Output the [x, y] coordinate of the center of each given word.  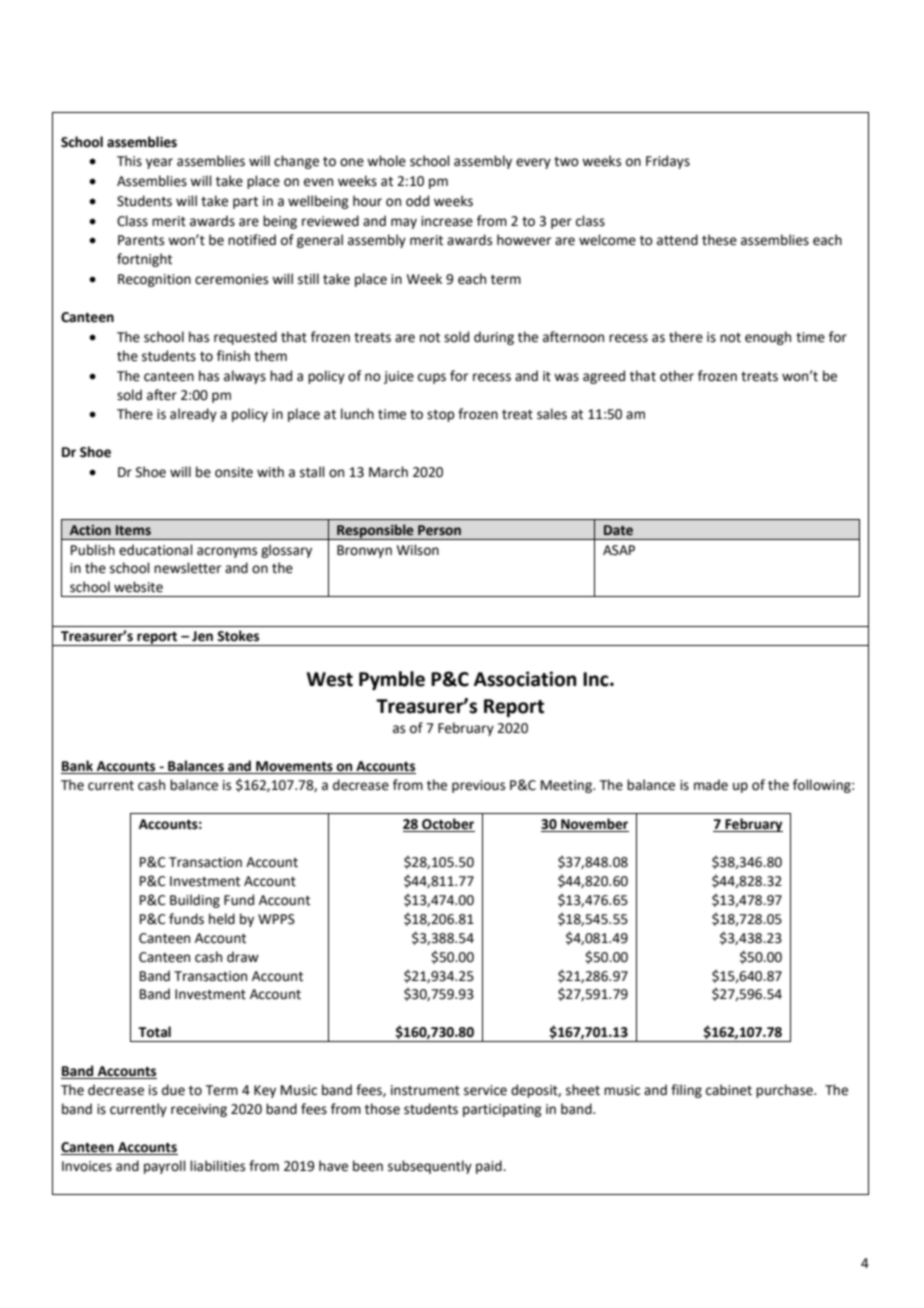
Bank [78, 767]
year [159, 163]
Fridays [668, 162]
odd [417, 201]
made [711, 785]
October [448, 824]
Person [439, 530]
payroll [165, 1167]
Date [618, 530]
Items [133, 530]
